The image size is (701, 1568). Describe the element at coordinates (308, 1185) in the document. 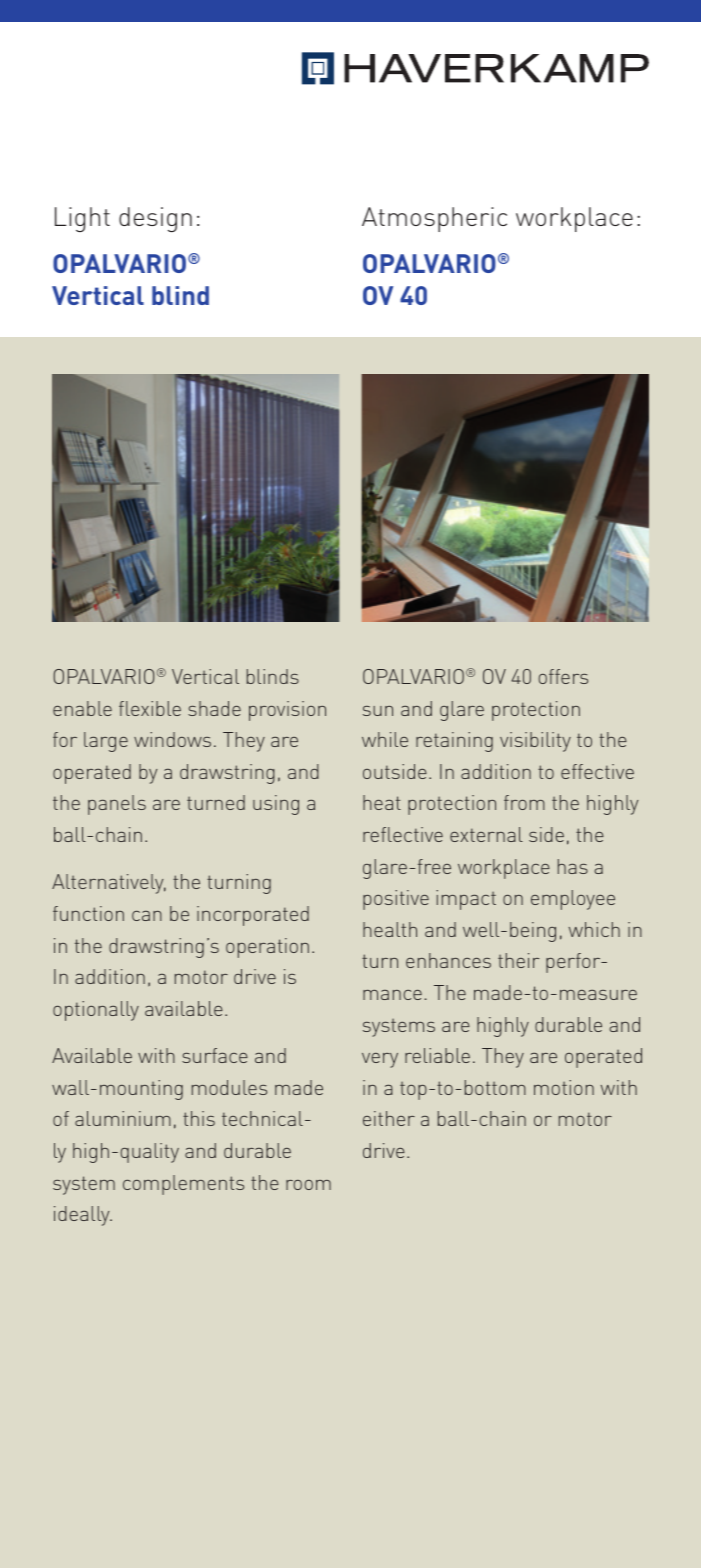

I see `room` at that location.
